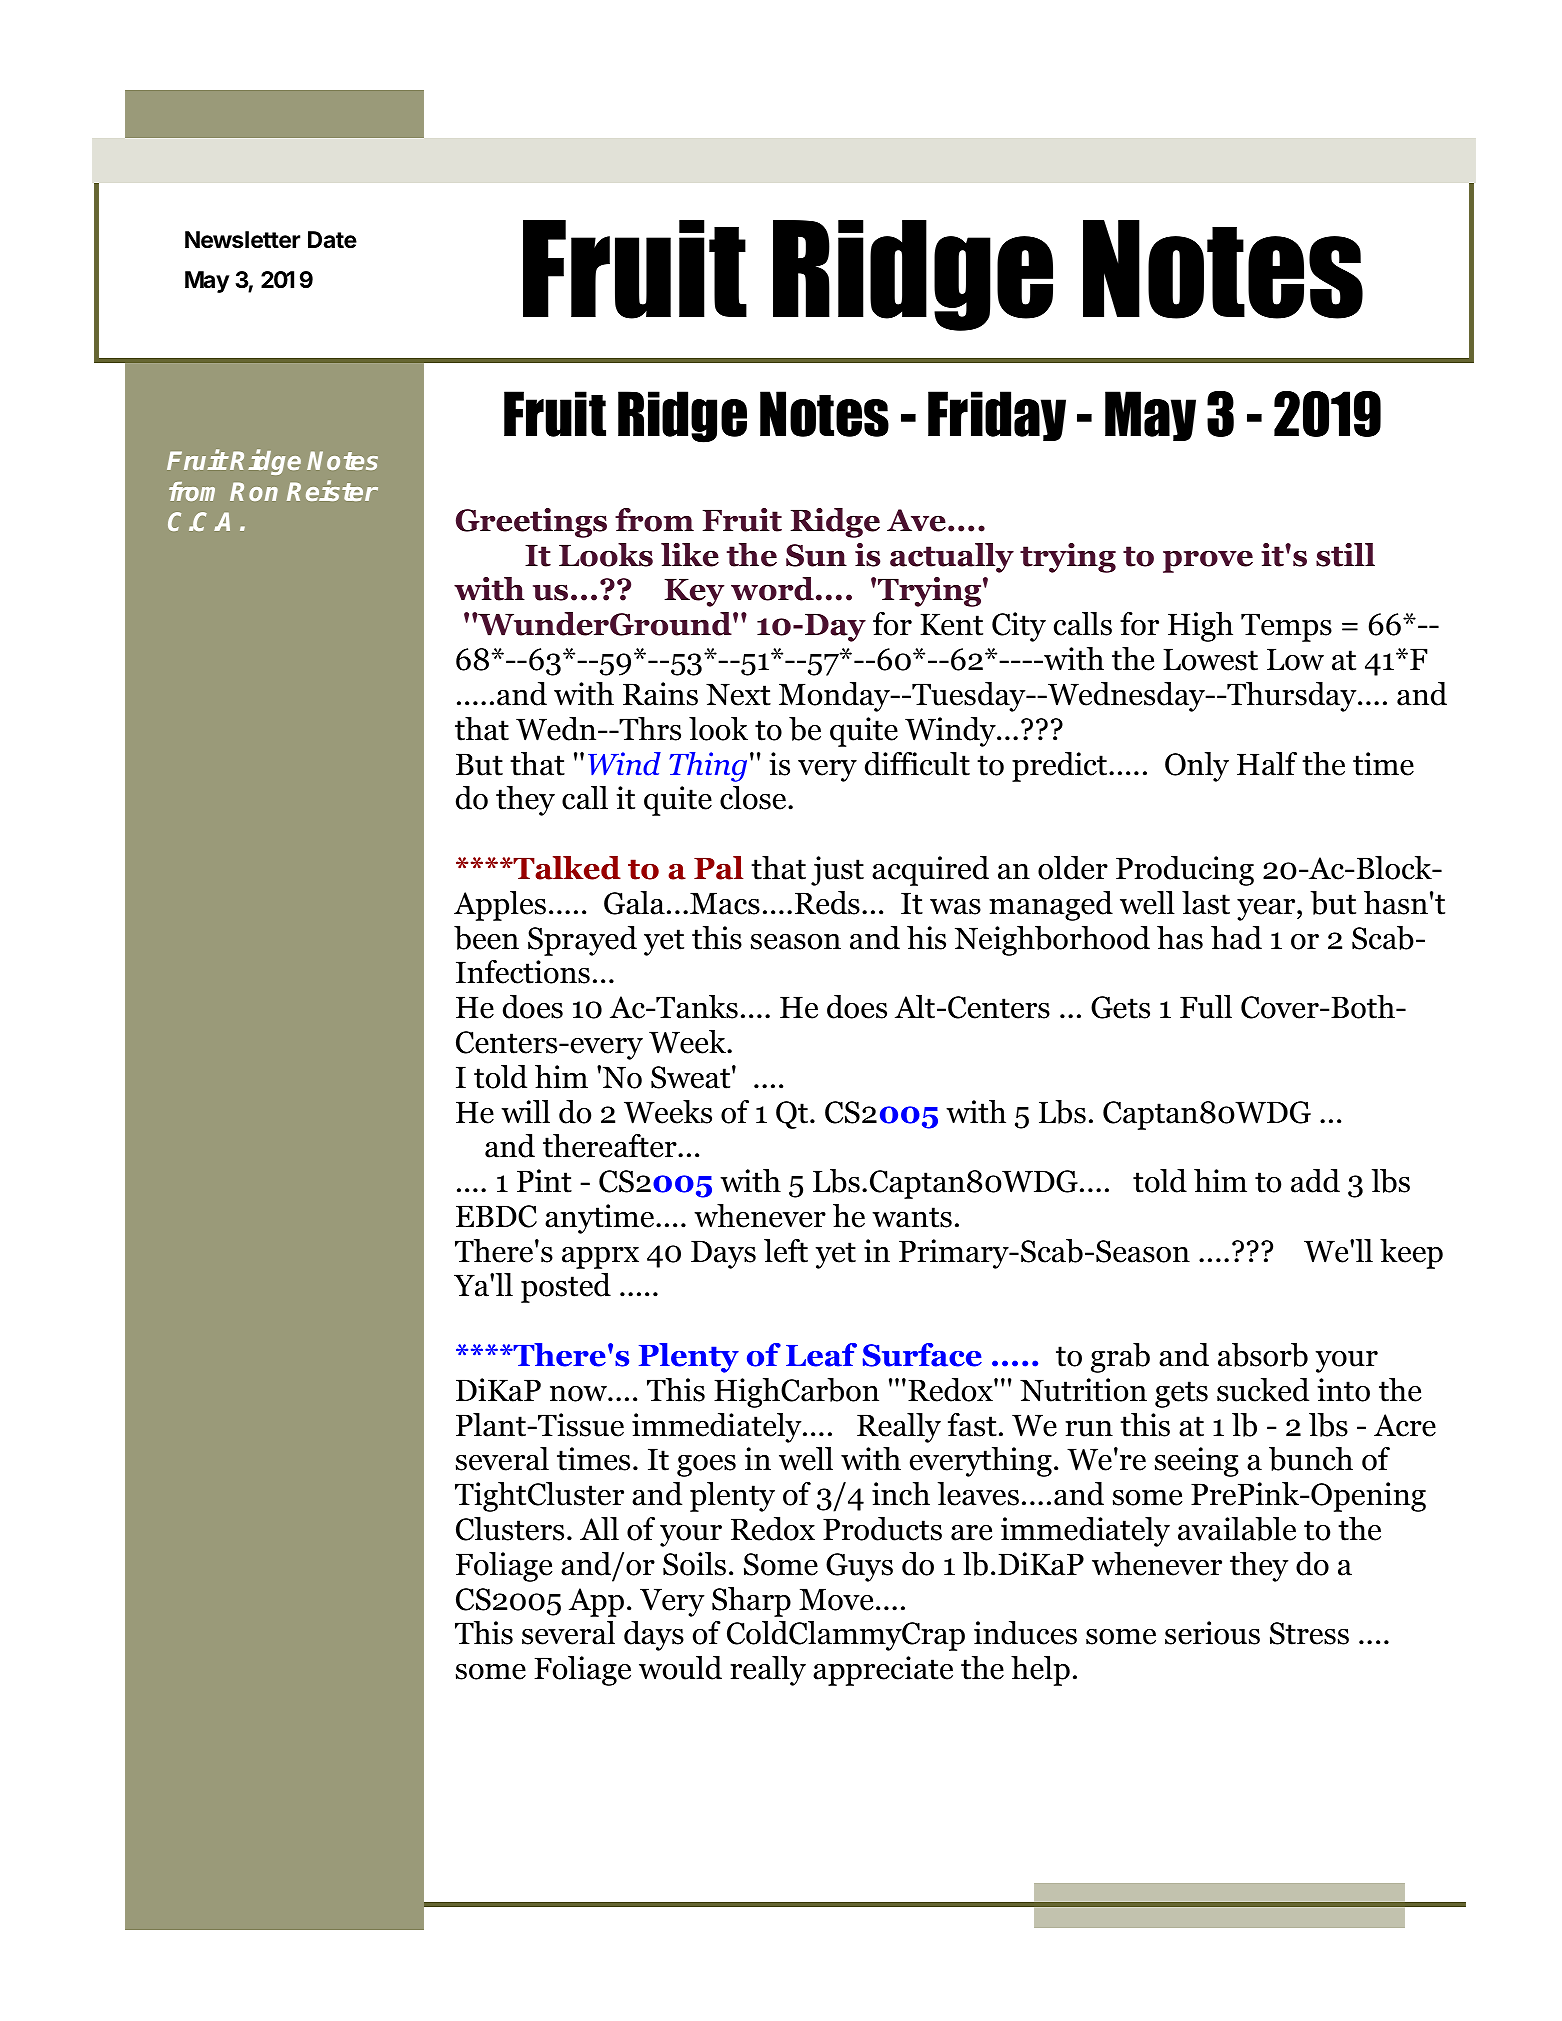  I want to click on Full, so click(1206, 1007).
